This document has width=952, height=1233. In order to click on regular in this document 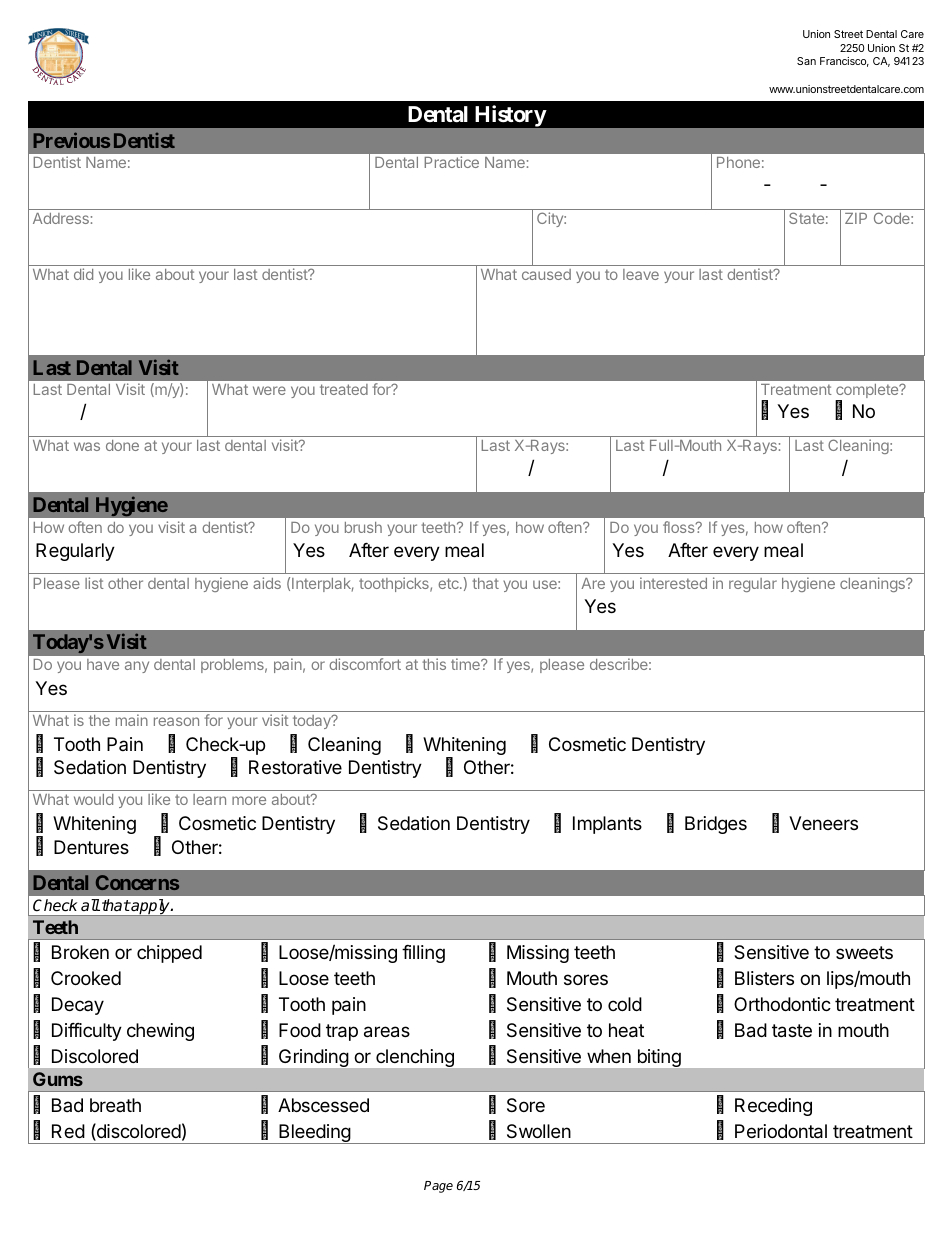, I will do `click(753, 585)`.
